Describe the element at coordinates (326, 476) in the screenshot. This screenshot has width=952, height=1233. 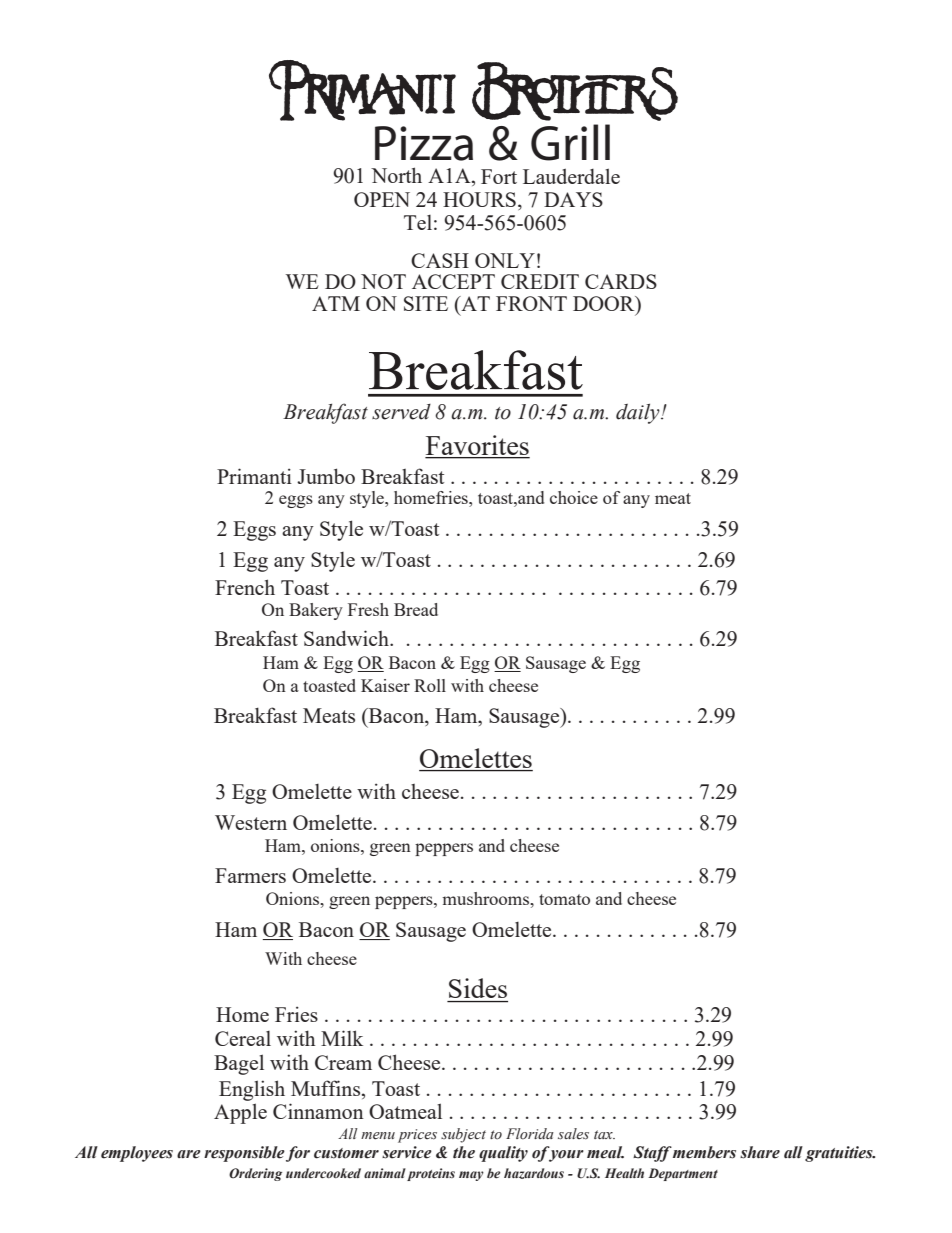
I see `Jumbo` at that location.
